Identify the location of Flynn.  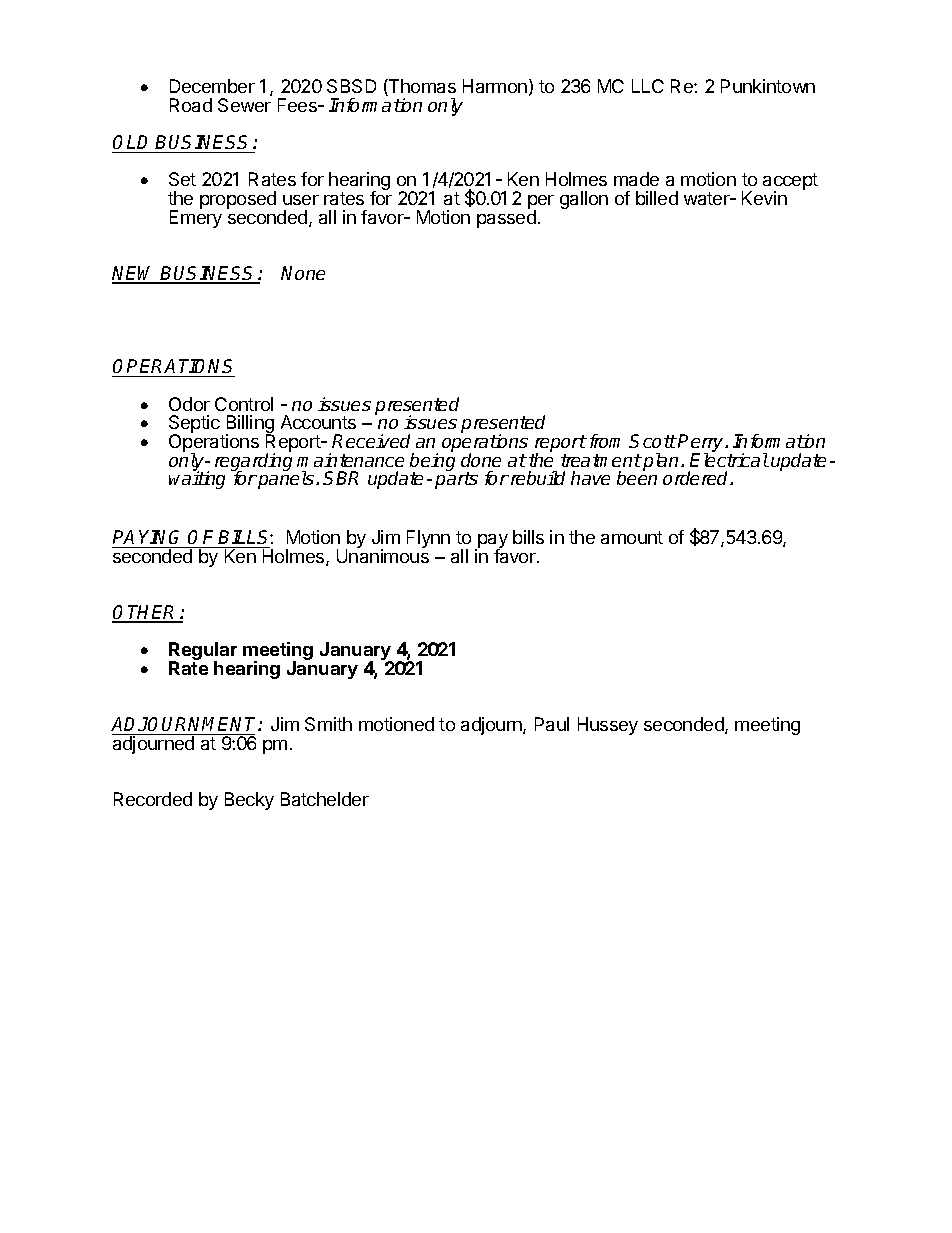
(428, 539).
